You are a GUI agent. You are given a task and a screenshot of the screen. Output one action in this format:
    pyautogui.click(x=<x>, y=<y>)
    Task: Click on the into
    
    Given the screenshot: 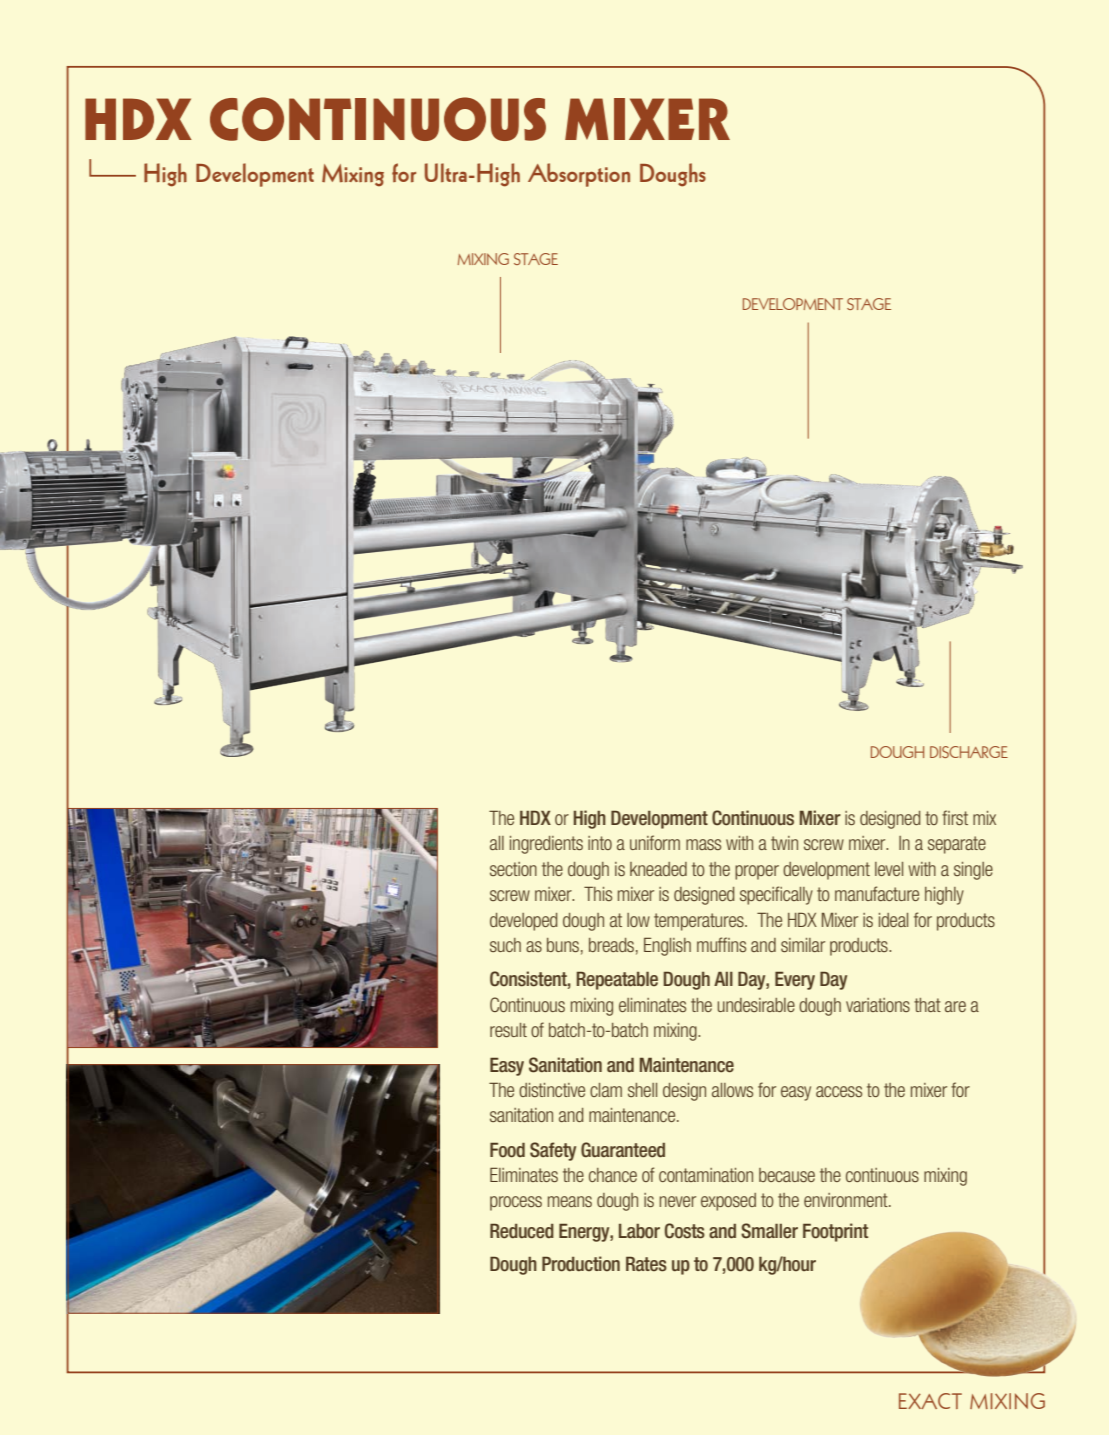 What is the action you would take?
    pyautogui.click(x=600, y=843)
